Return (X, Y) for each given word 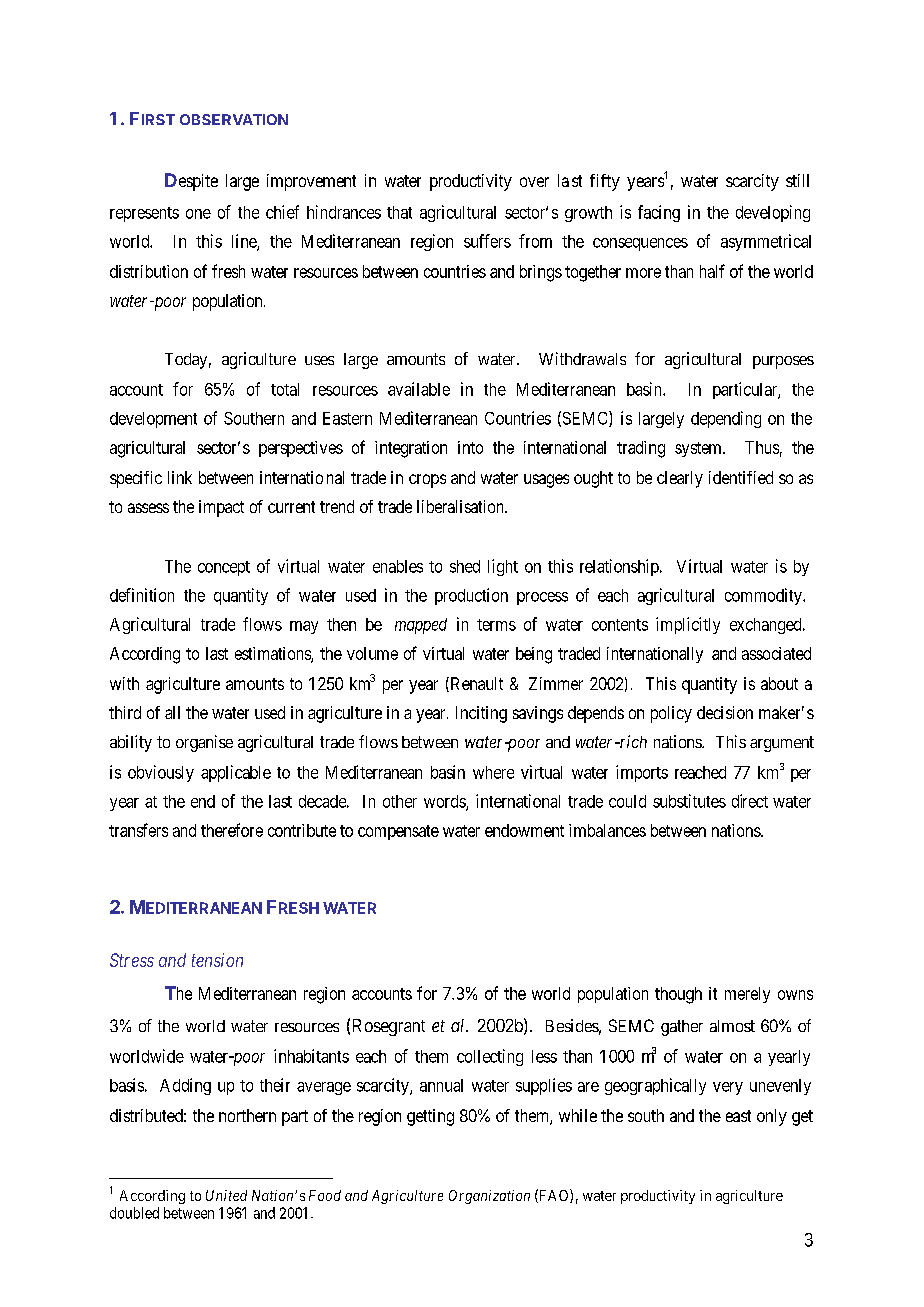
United (226, 1195)
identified (741, 477)
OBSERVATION (234, 119)
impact (221, 508)
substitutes (689, 801)
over (534, 182)
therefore (232, 830)
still (797, 180)
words (445, 802)
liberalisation (461, 506)
